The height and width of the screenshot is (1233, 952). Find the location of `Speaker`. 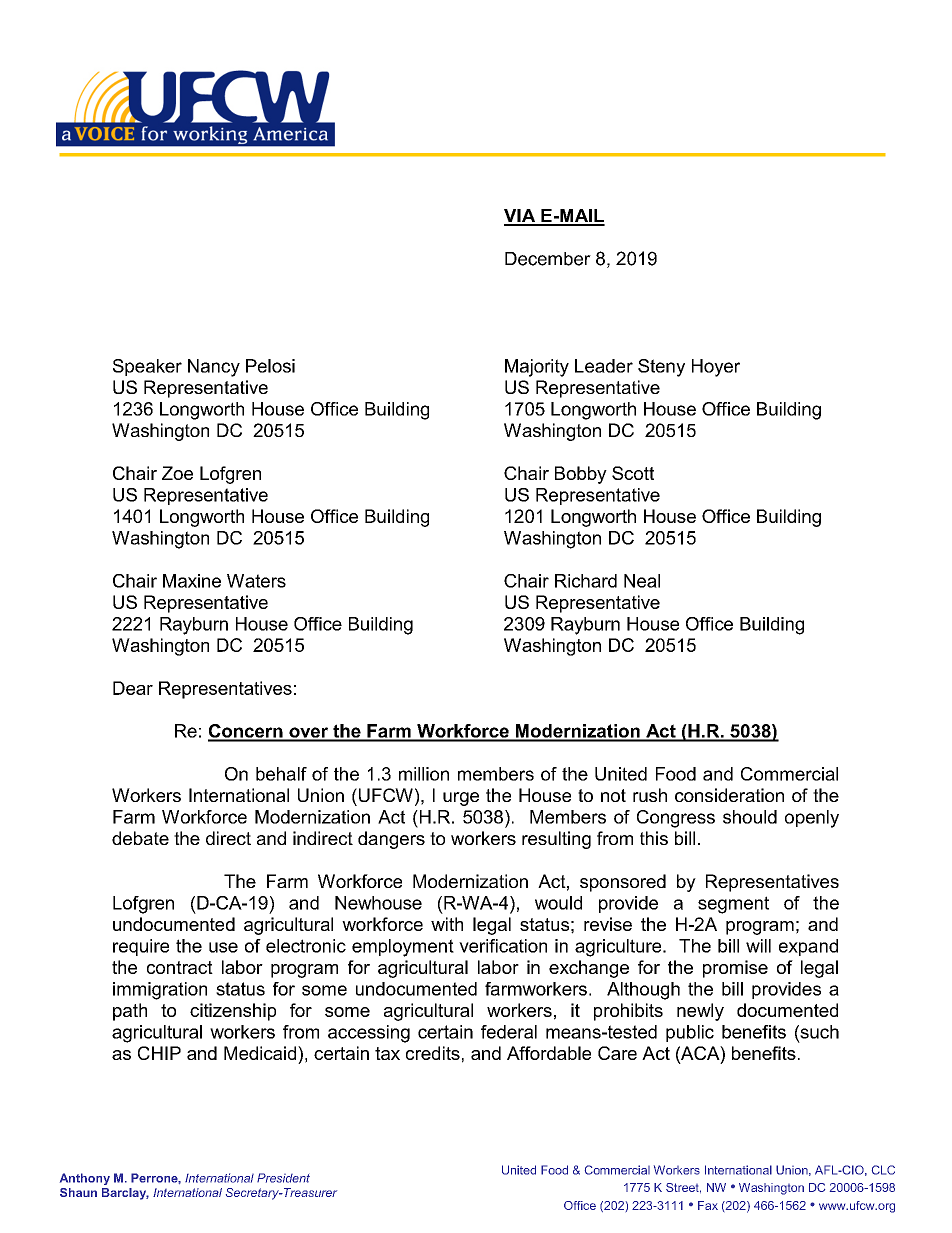

Speaker is located at coordinates (147, 367).
